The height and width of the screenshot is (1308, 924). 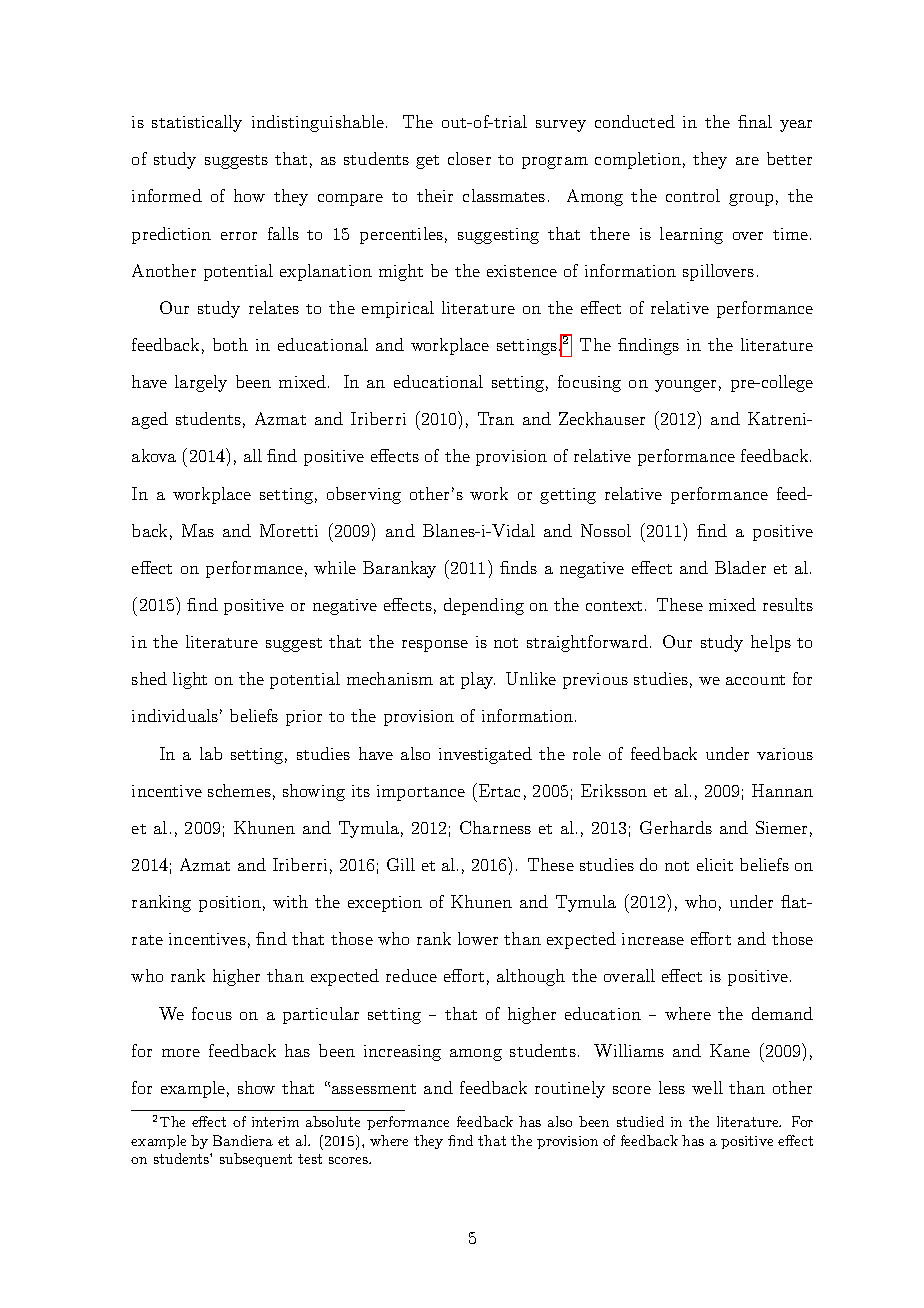 I want to click on routinely, so click(x=570, y=1089).
